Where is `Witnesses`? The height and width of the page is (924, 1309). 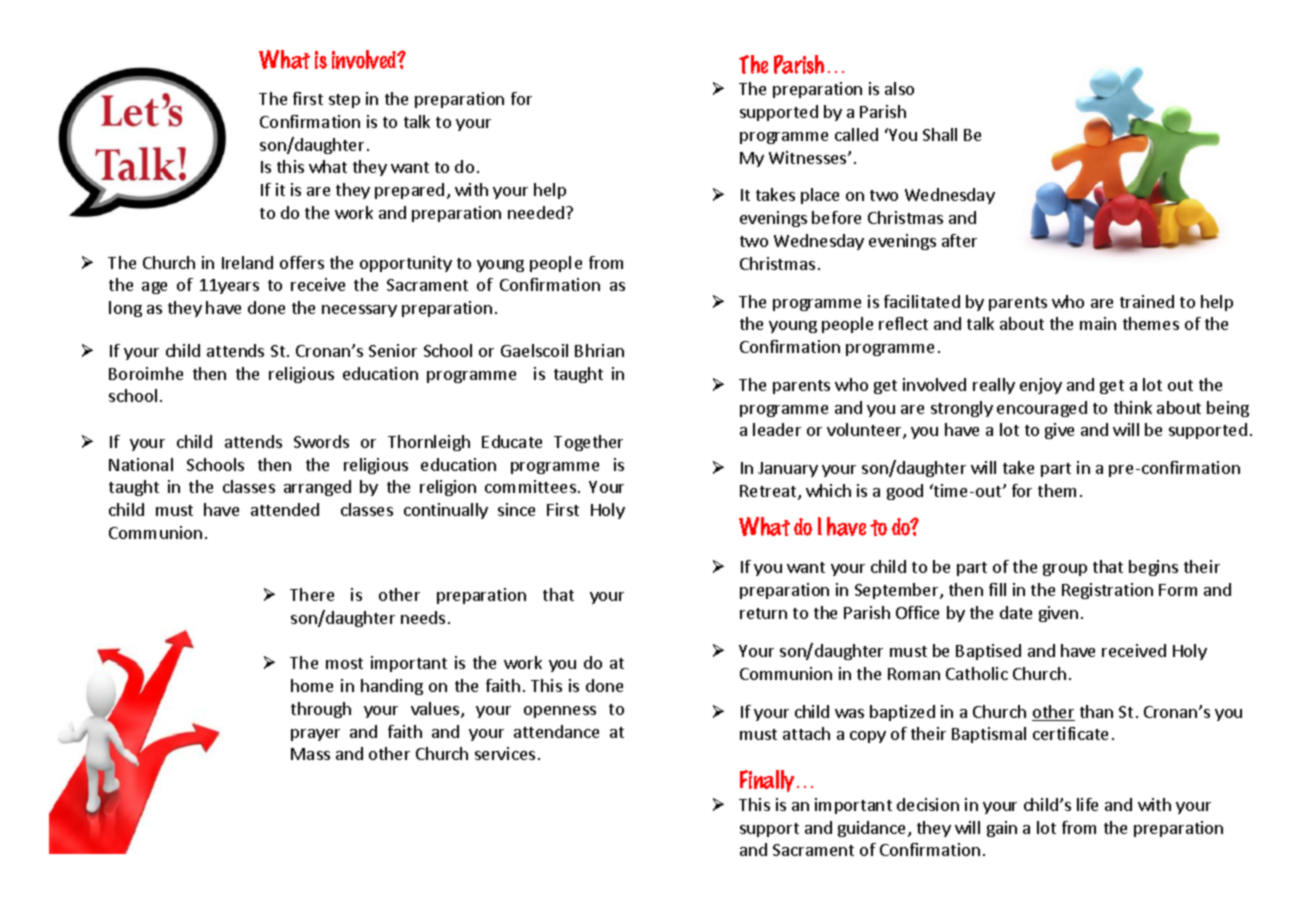
Witnesses is located at coordinates (809, 157).
